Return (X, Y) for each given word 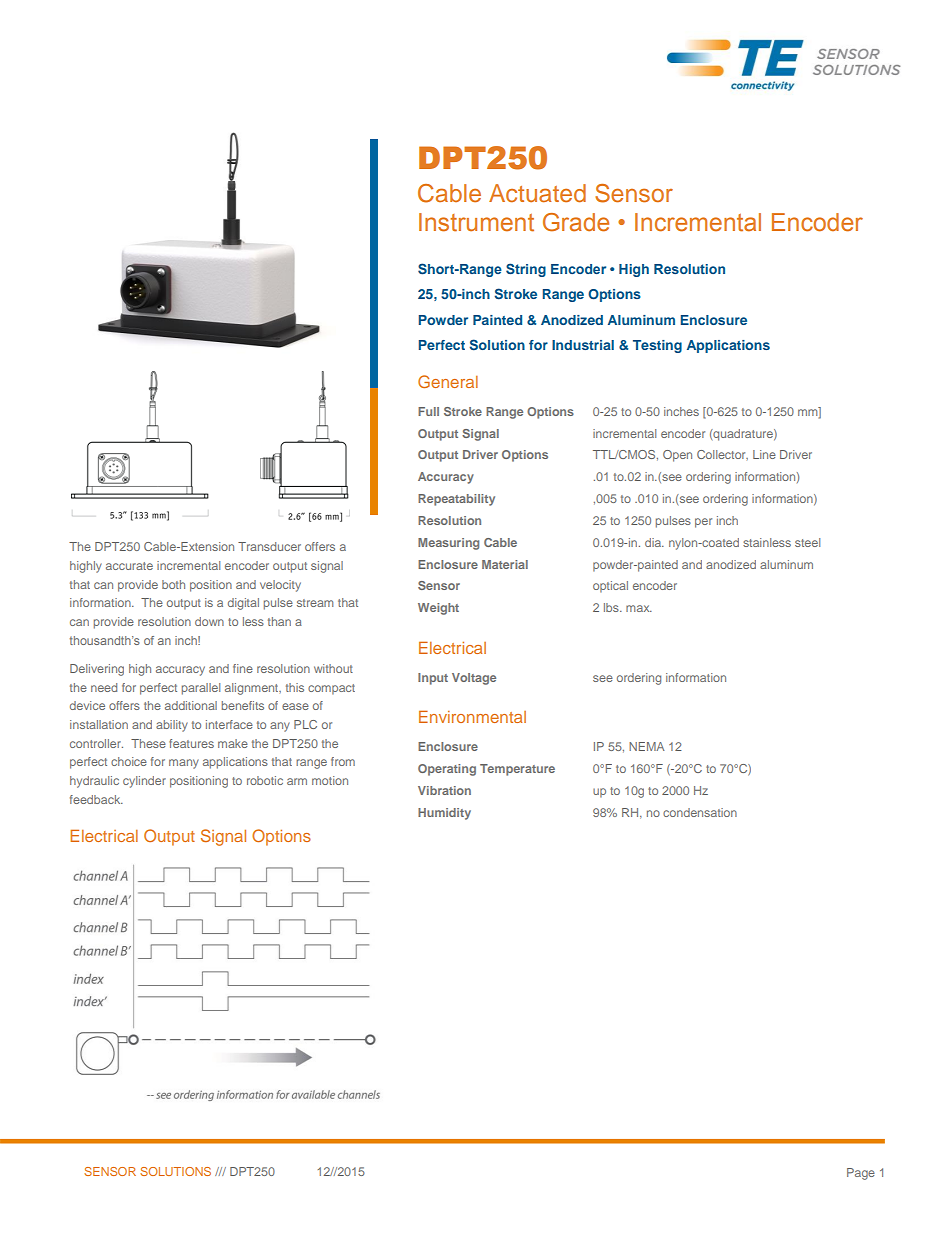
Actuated (537, 193)
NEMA (647, 746)
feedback (96, 799)
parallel (201, 689)
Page (861, 1174)
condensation (700, 812)
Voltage (474, 679)
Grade (576, 222)
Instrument (476, 222)
